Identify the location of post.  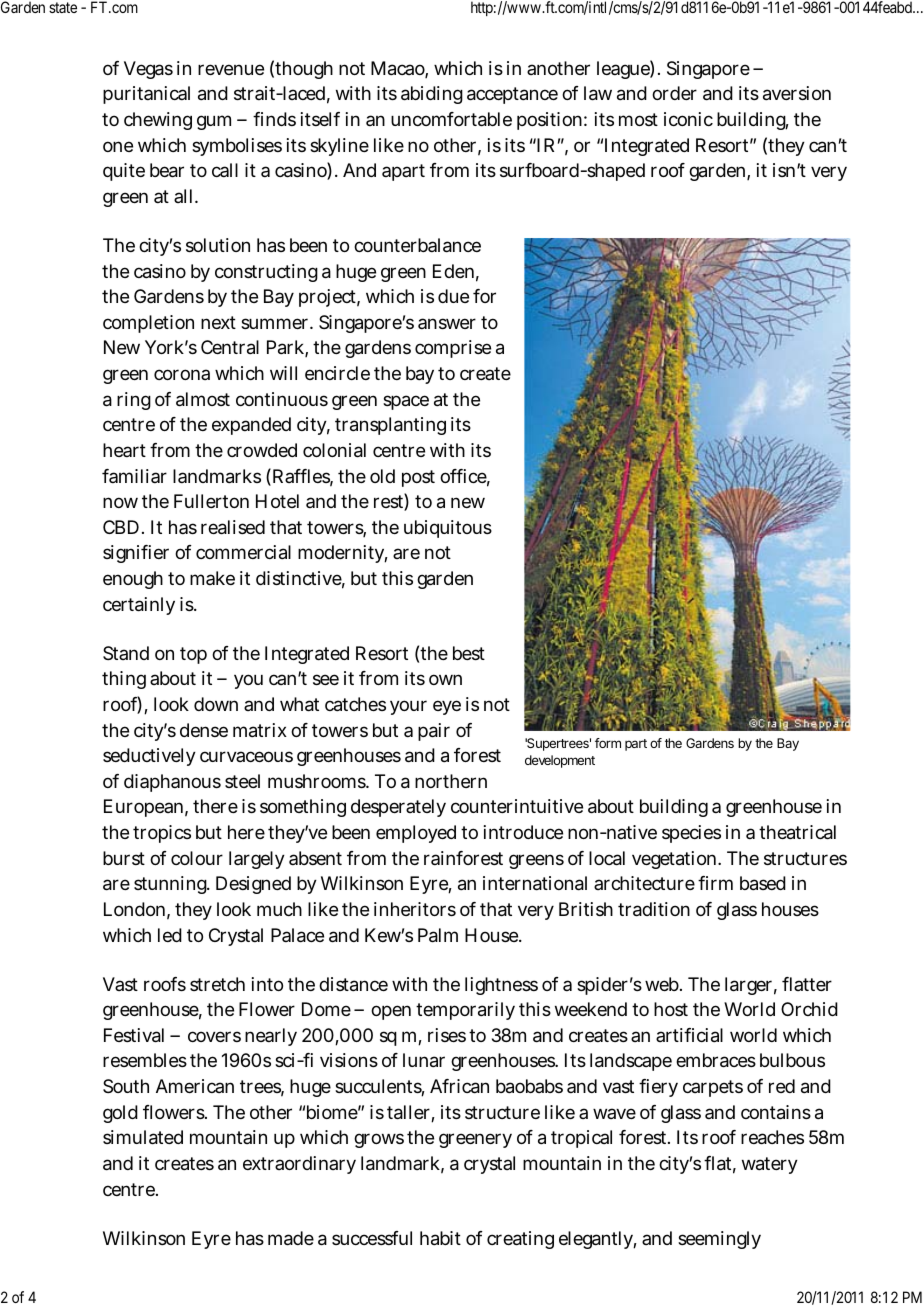
(418, 478).
